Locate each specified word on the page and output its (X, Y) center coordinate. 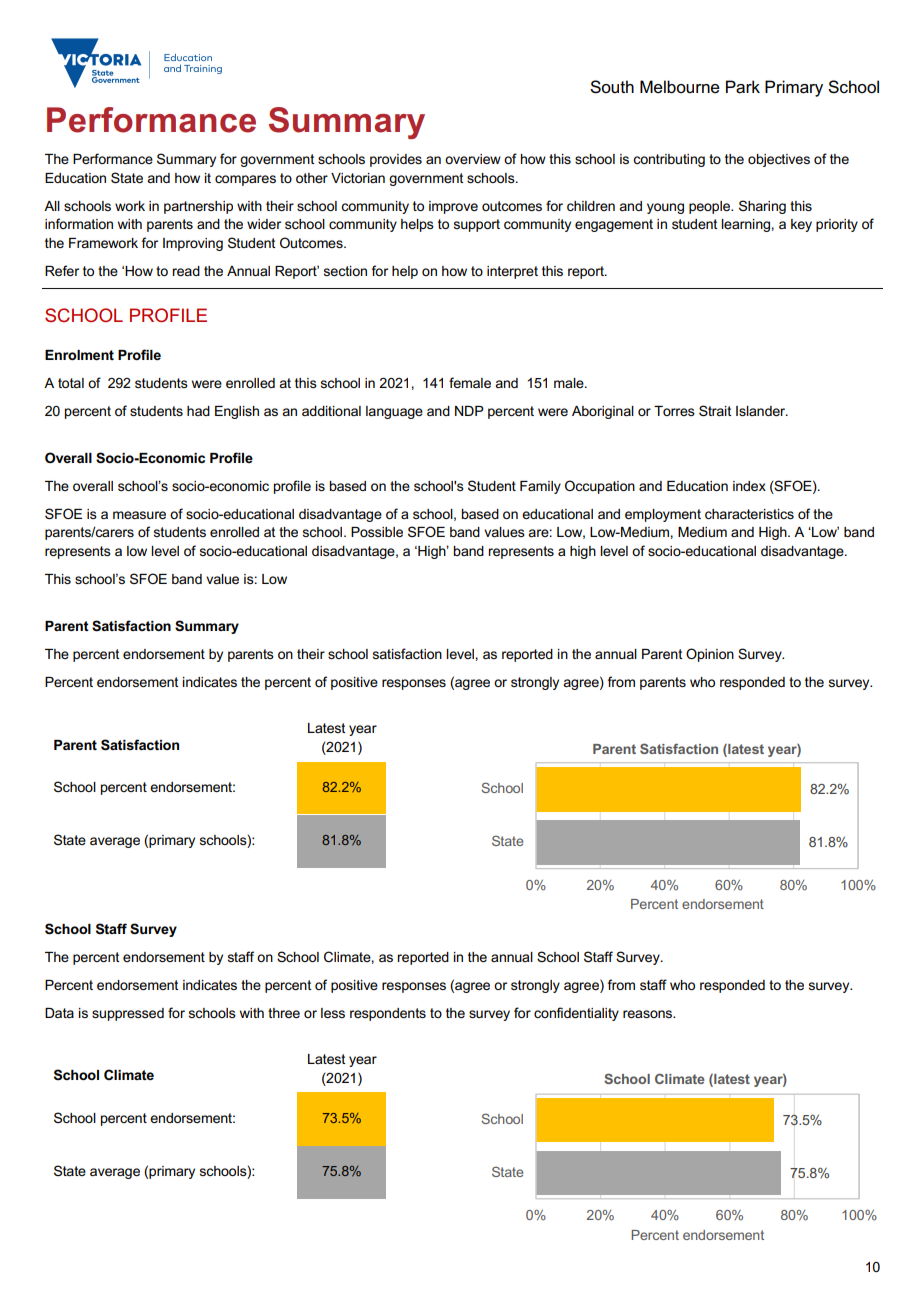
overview (473, 159)
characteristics (749, 514)
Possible (377, 532)
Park (743, 87)
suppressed (128, 1014)
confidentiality (576, 1014)
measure (139, 515)
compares (245, 180)
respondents (388, 1014)
